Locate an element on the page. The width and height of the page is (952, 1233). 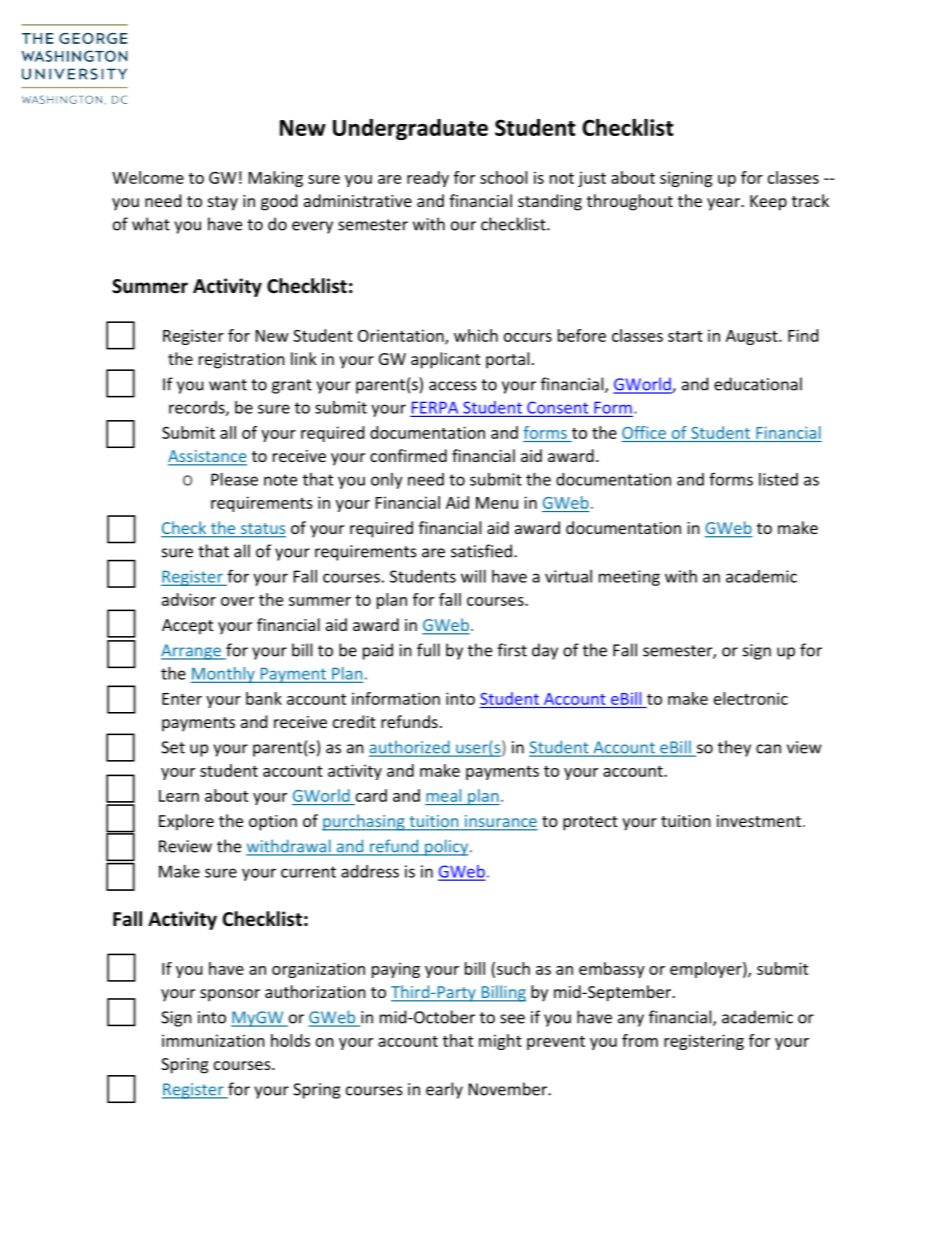
might is located at coordinates (500, 1042).
